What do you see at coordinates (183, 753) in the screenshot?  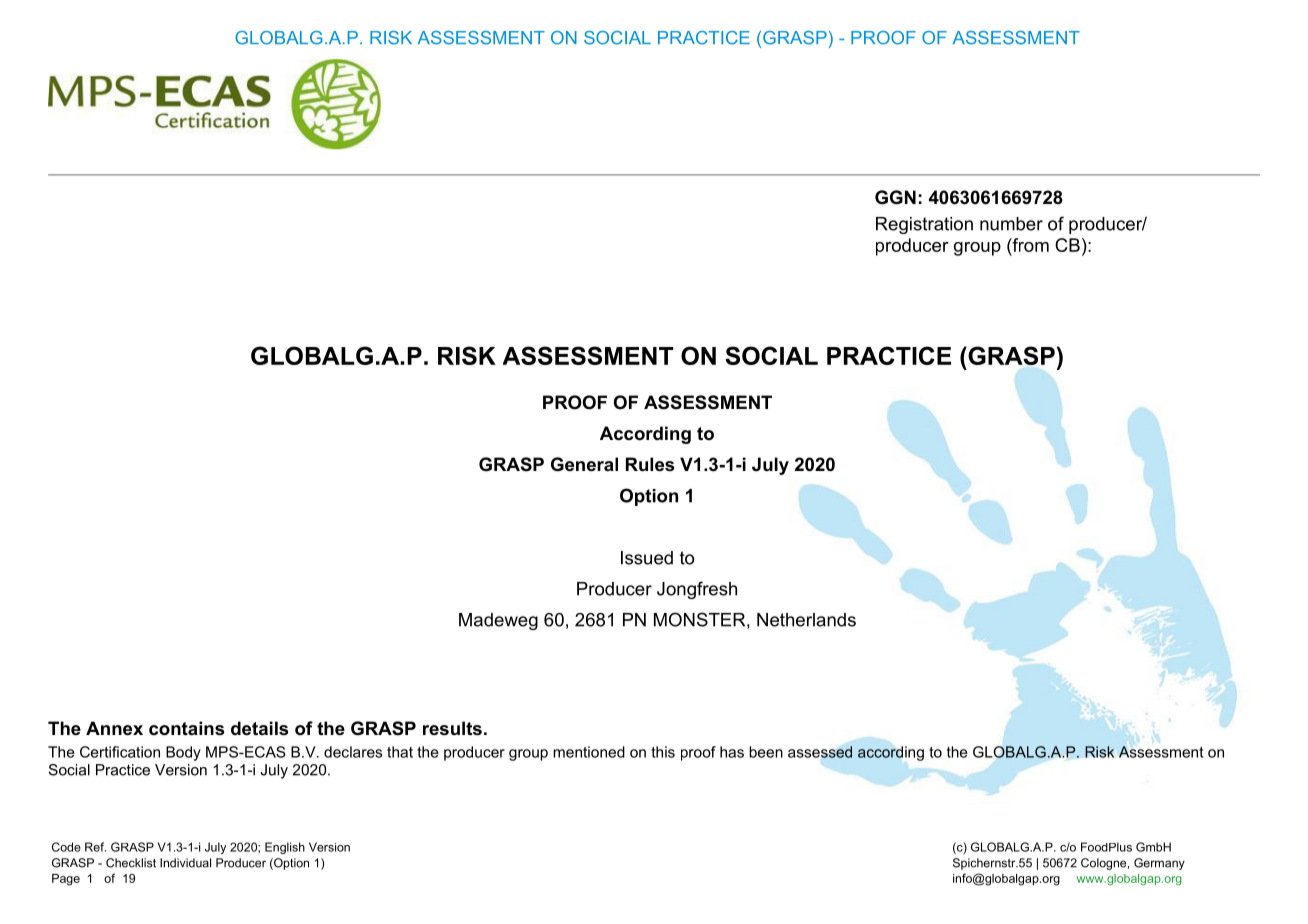 I see `Body` at bounding box center [183, 753].
